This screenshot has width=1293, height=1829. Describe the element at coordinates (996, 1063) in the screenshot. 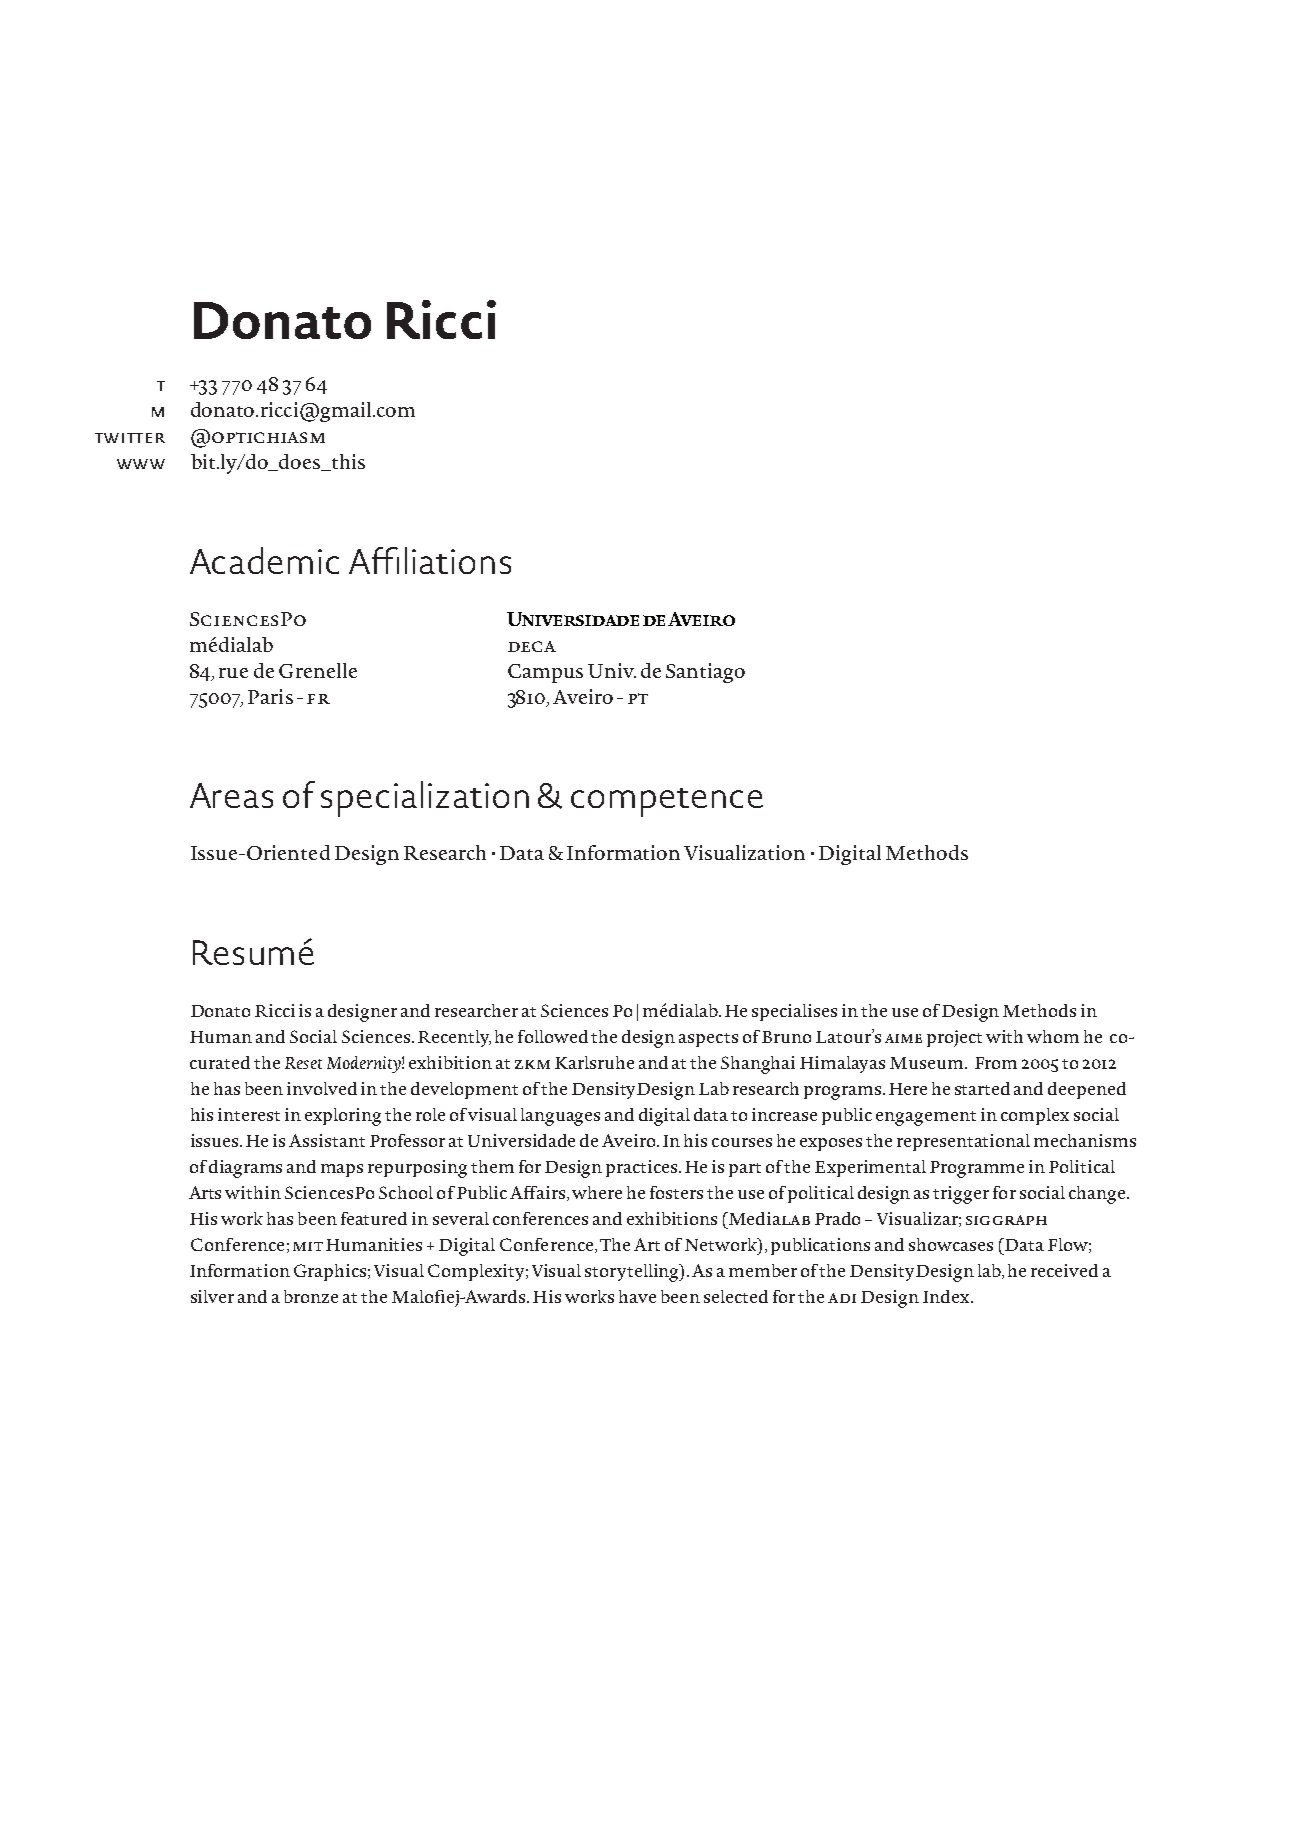

I see `From` at that location.
